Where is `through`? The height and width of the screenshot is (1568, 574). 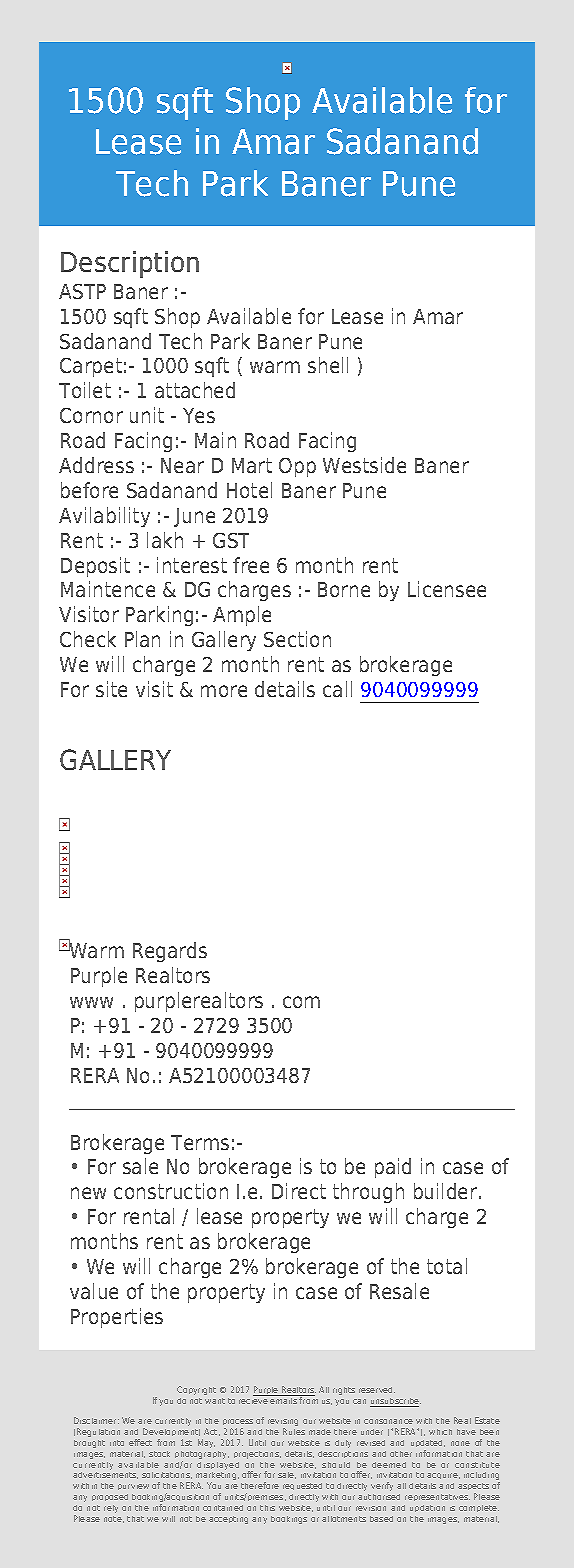
through is located at coordinates (368, 1193).
